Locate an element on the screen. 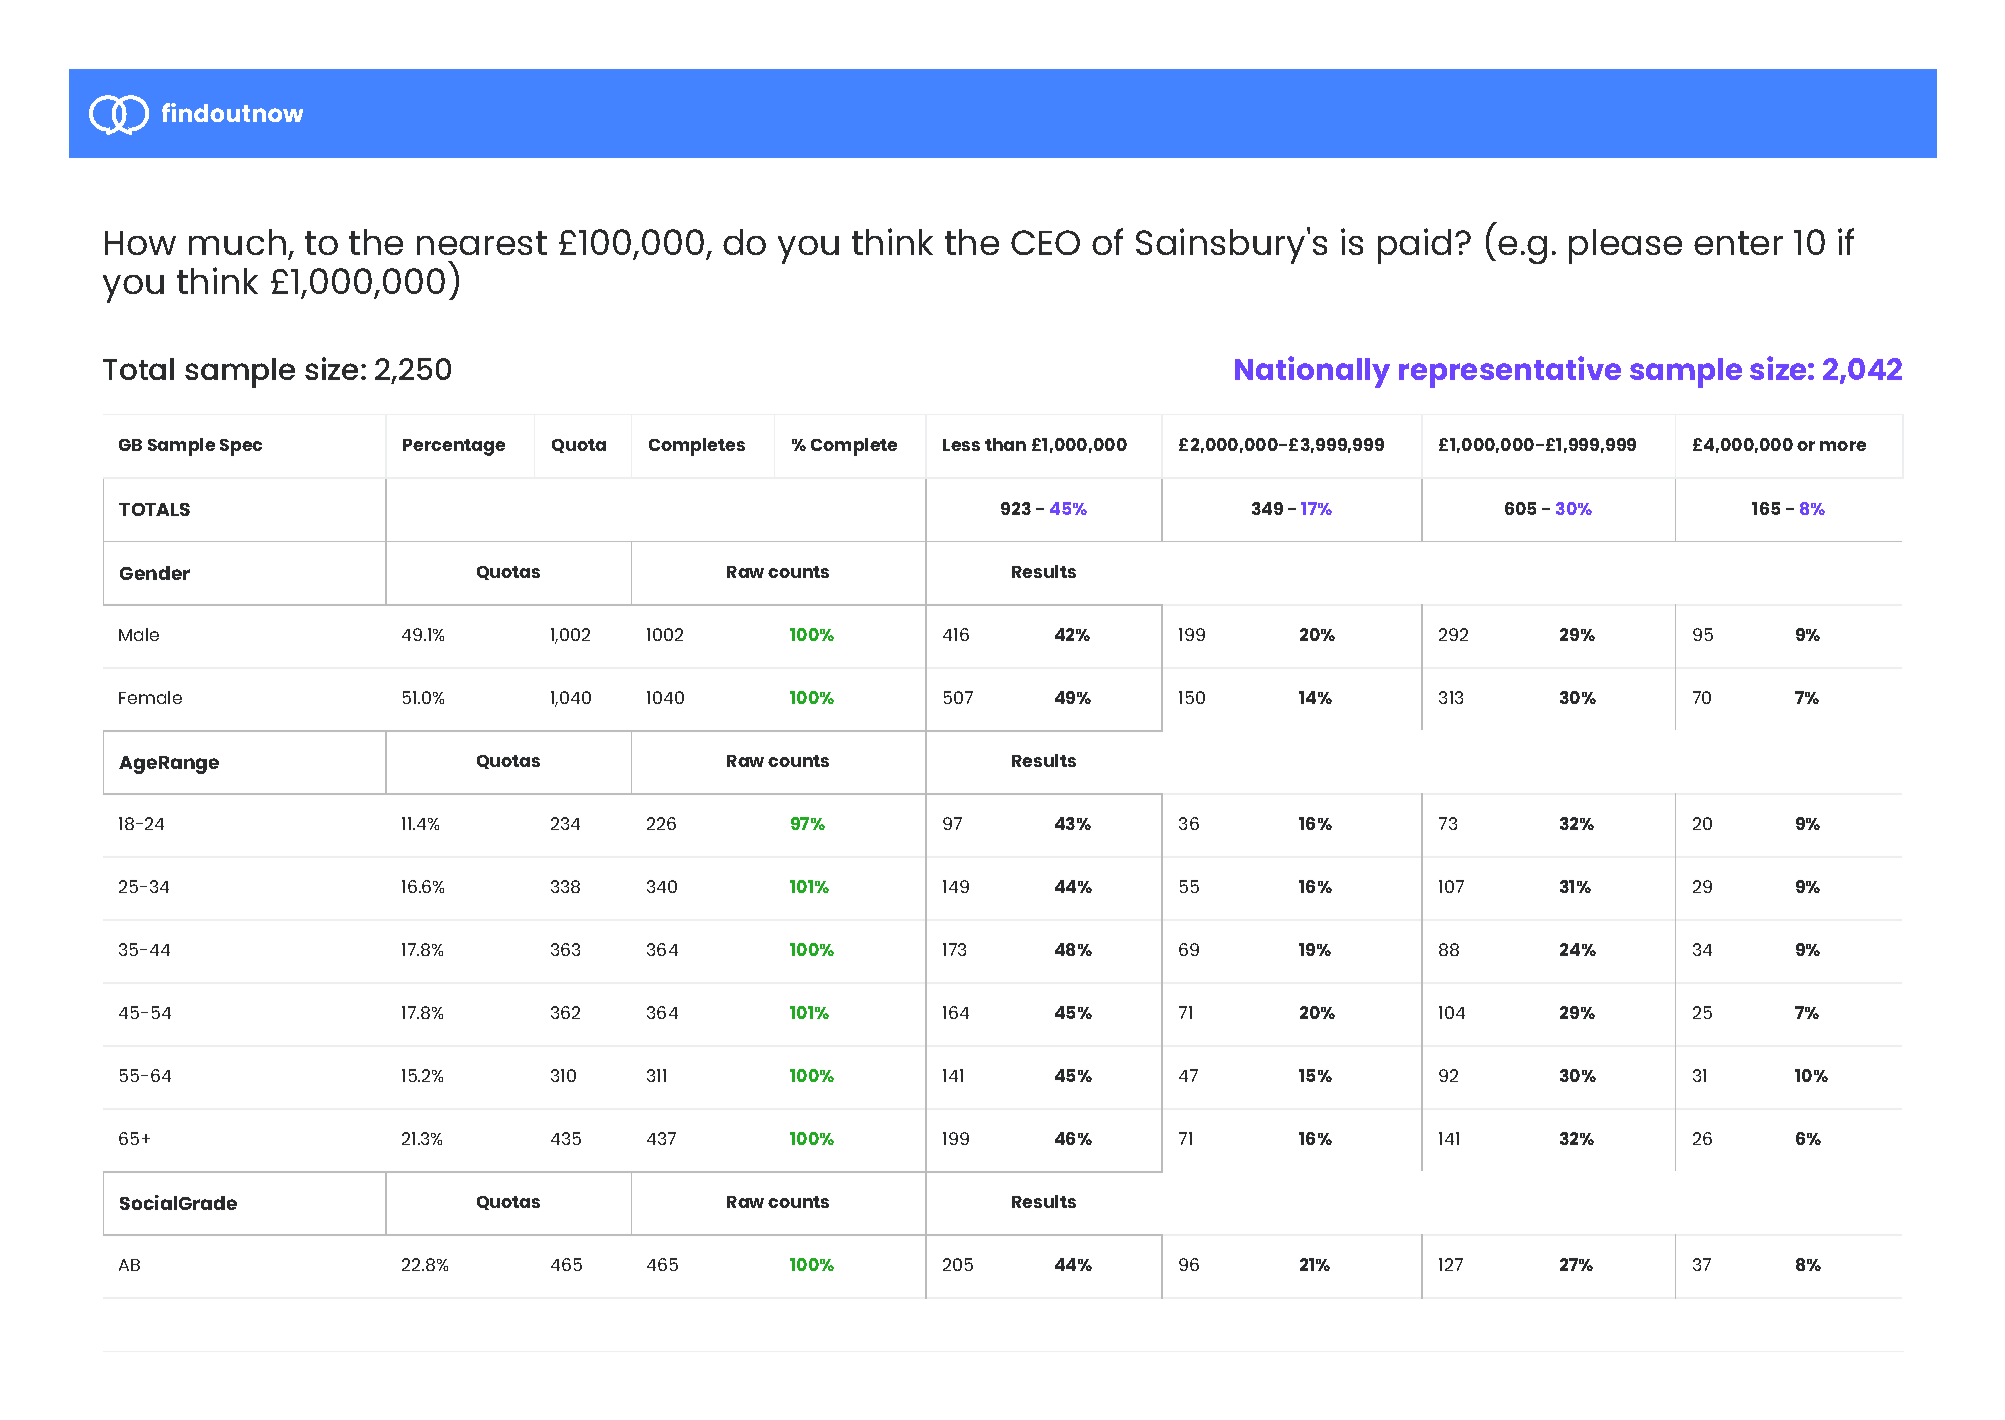  please is located at coordinates (1625, 246).
